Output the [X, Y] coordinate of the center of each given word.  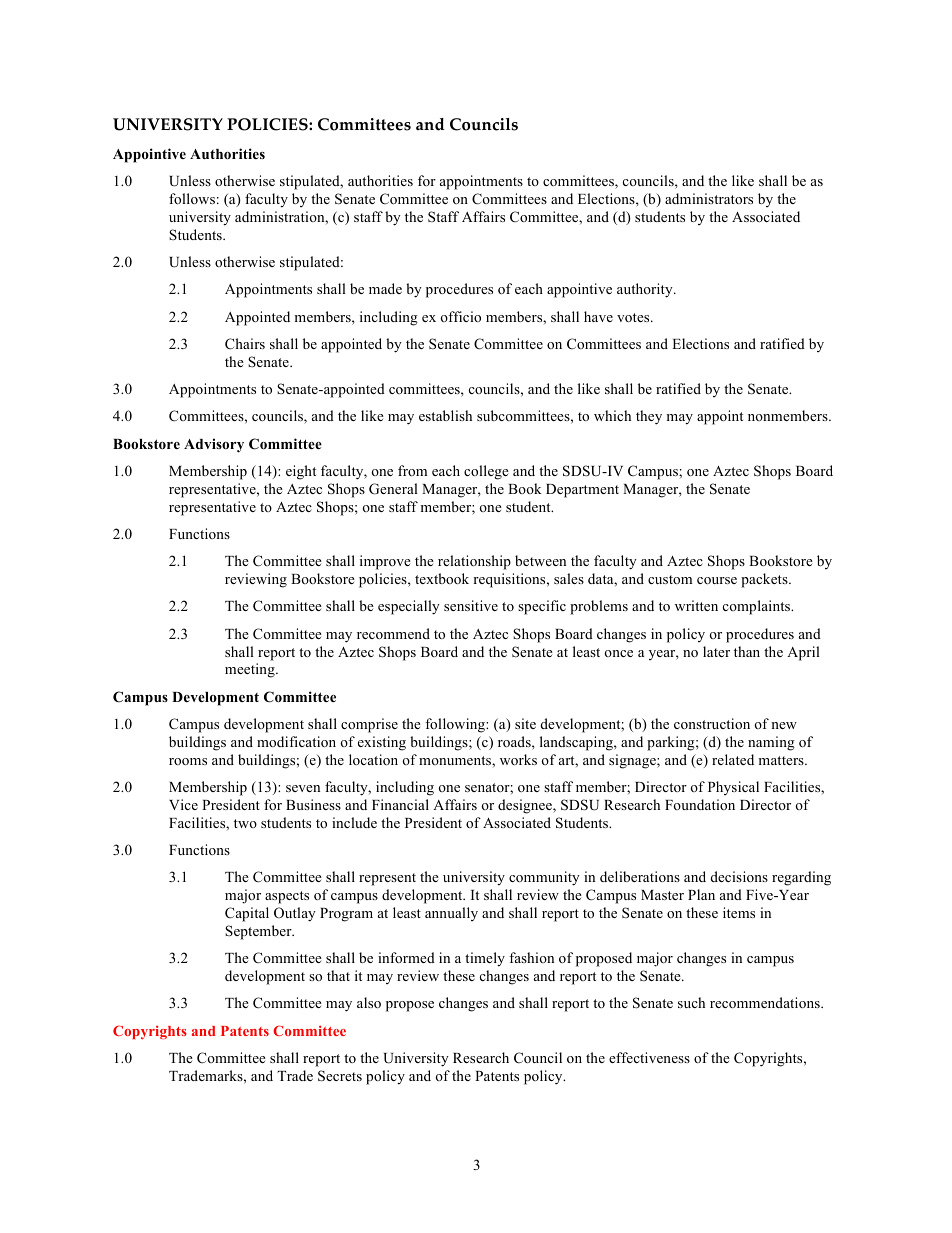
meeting [251, 670]
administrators [709, 198]
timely [485, 959]
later [716, 651]
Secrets [340, 1076]
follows [192, 198]
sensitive [471, 605]
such [691, 1002]
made [385, 288]
